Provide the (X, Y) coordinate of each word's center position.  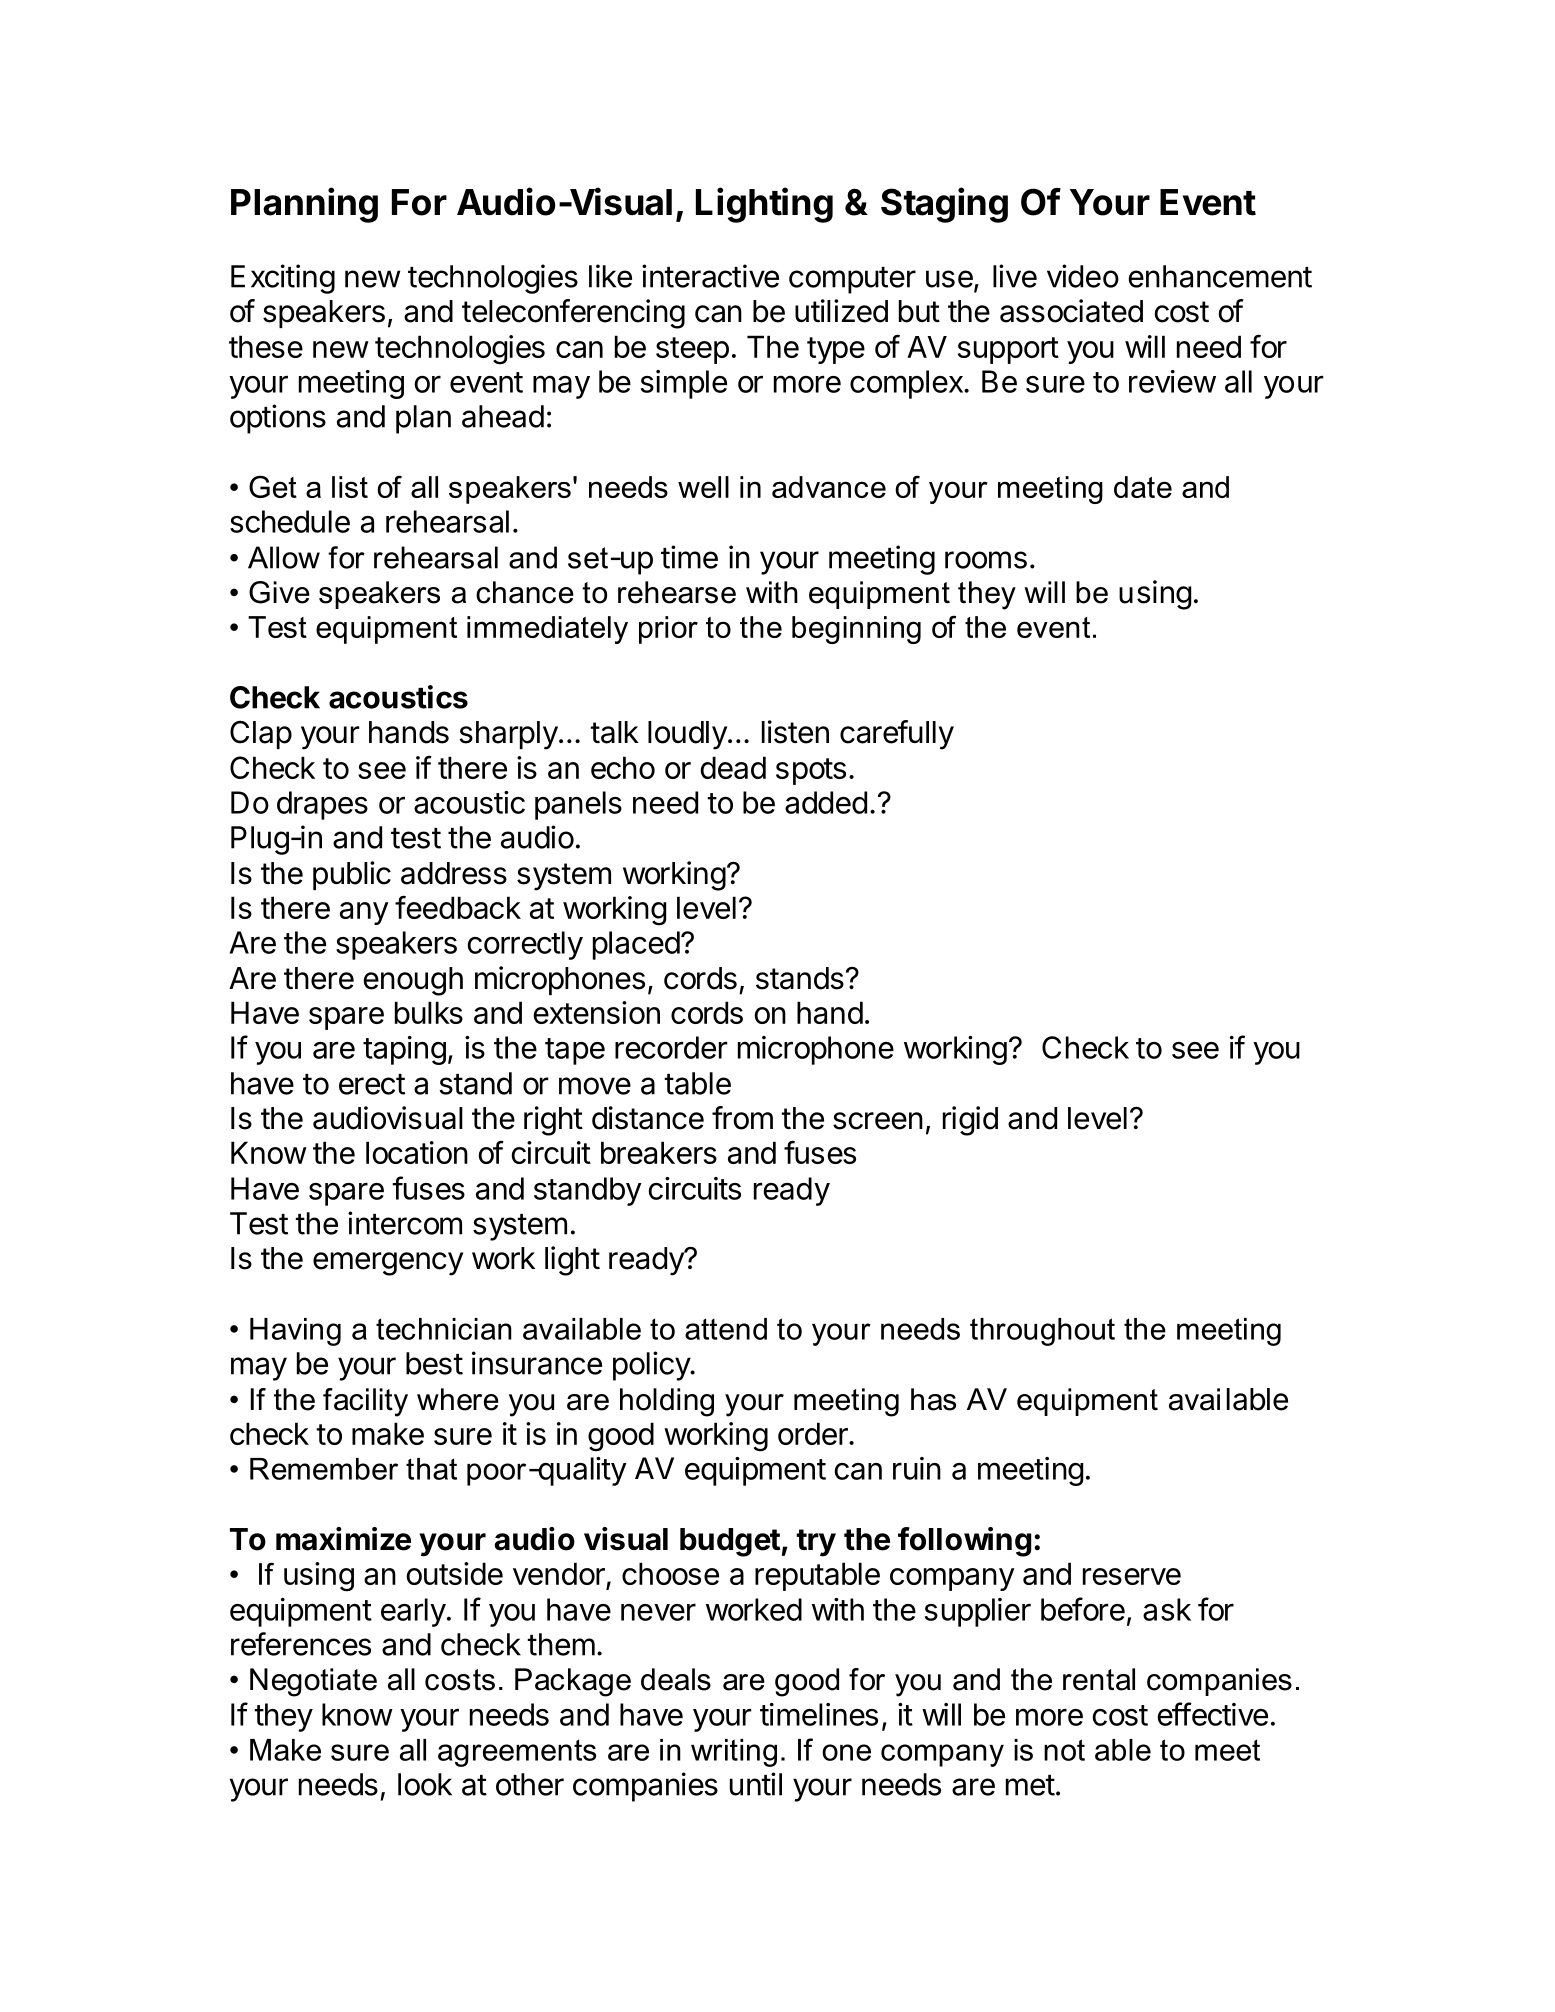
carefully (897, 735)
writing (734, 1753)
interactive (710, 276)
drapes (322, 805)
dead (733, 767)
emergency (388, 1264)
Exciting (283, 279)
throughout (1042, 1332)
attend (726, 1329)
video (1083, 276)
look (425, 1784)
